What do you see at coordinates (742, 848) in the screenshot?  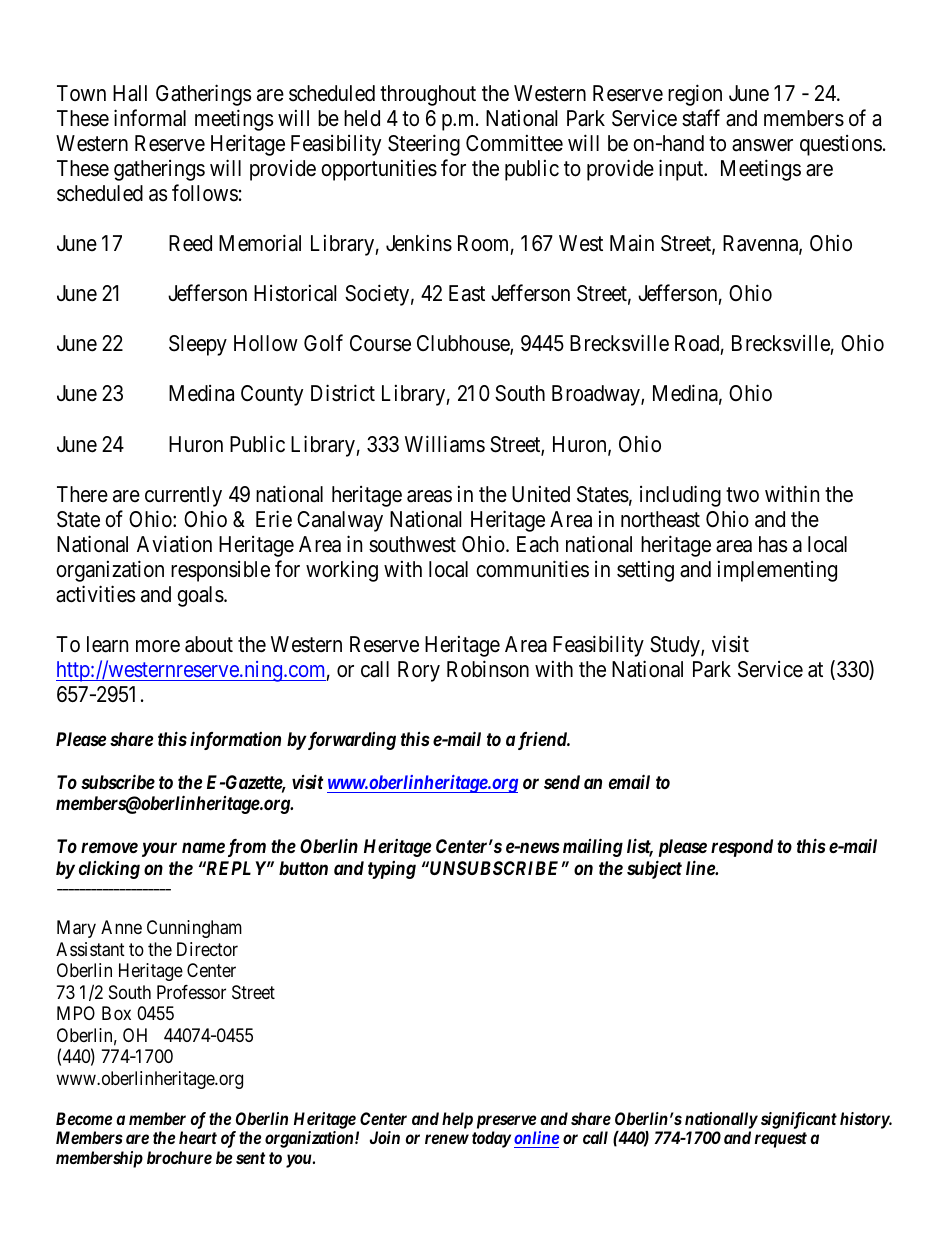 I see `respond` at bounding box center [742, 848].
